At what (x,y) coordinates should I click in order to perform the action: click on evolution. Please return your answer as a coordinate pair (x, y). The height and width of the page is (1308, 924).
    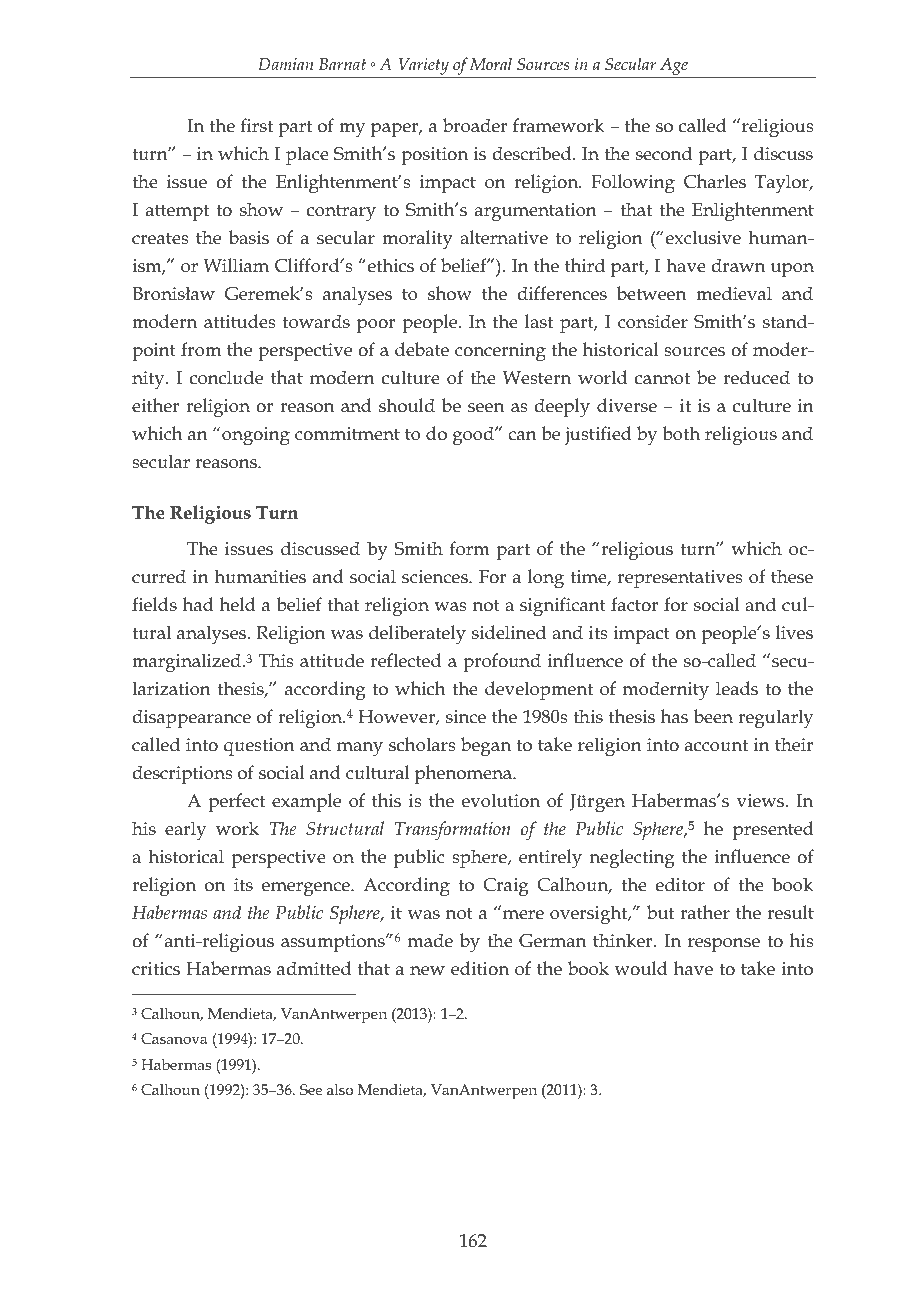
    Looking at the image, I should click on (501, 800).
